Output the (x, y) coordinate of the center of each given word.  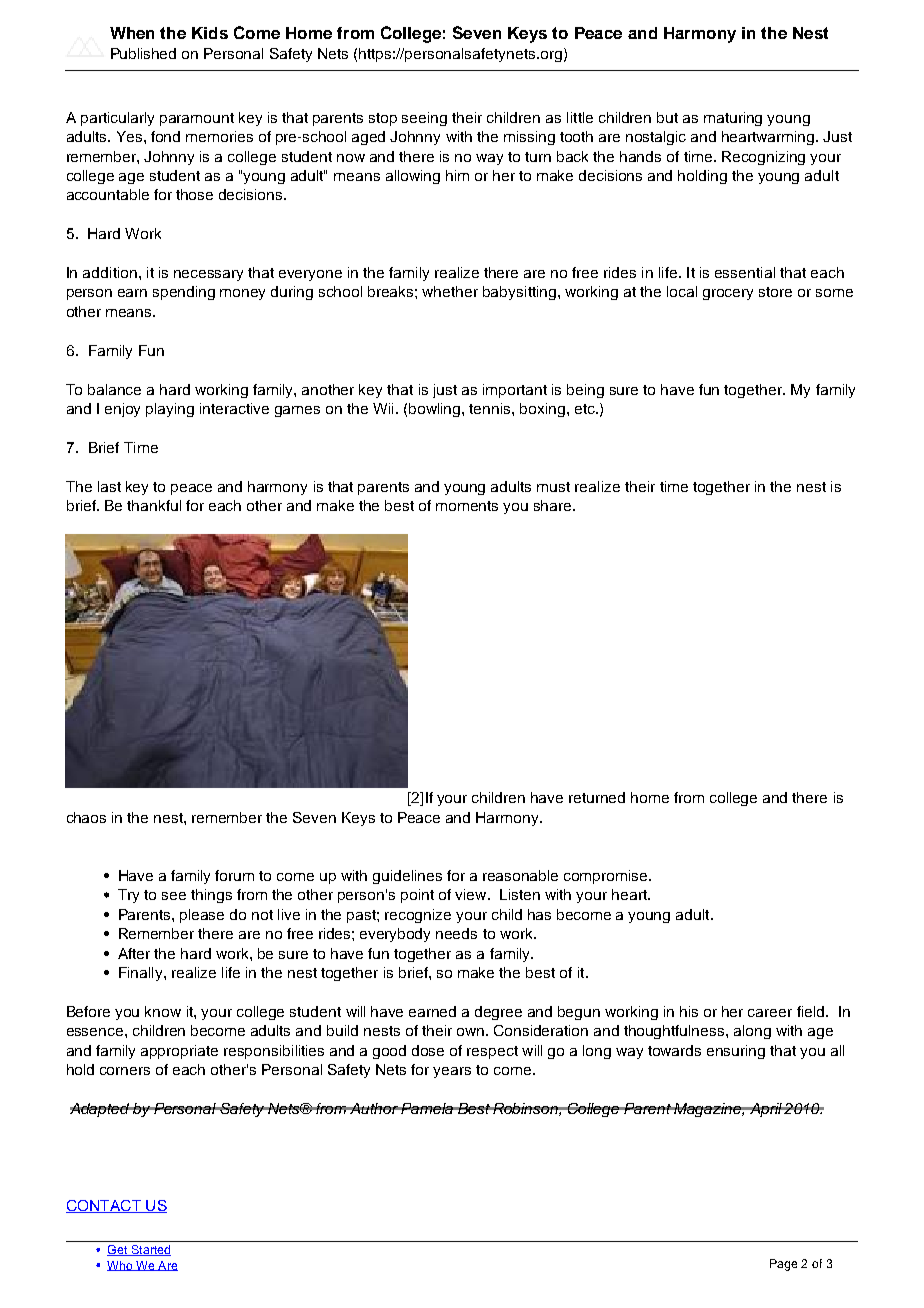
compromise (607, 877)
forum (234, 875)
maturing (733, 119)
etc (586, 409)
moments (467, 506)
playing (170, 410)
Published (143, 53)
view (472, 894)
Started (150, 1250)
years (452, 1072)
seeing (424, 119)
